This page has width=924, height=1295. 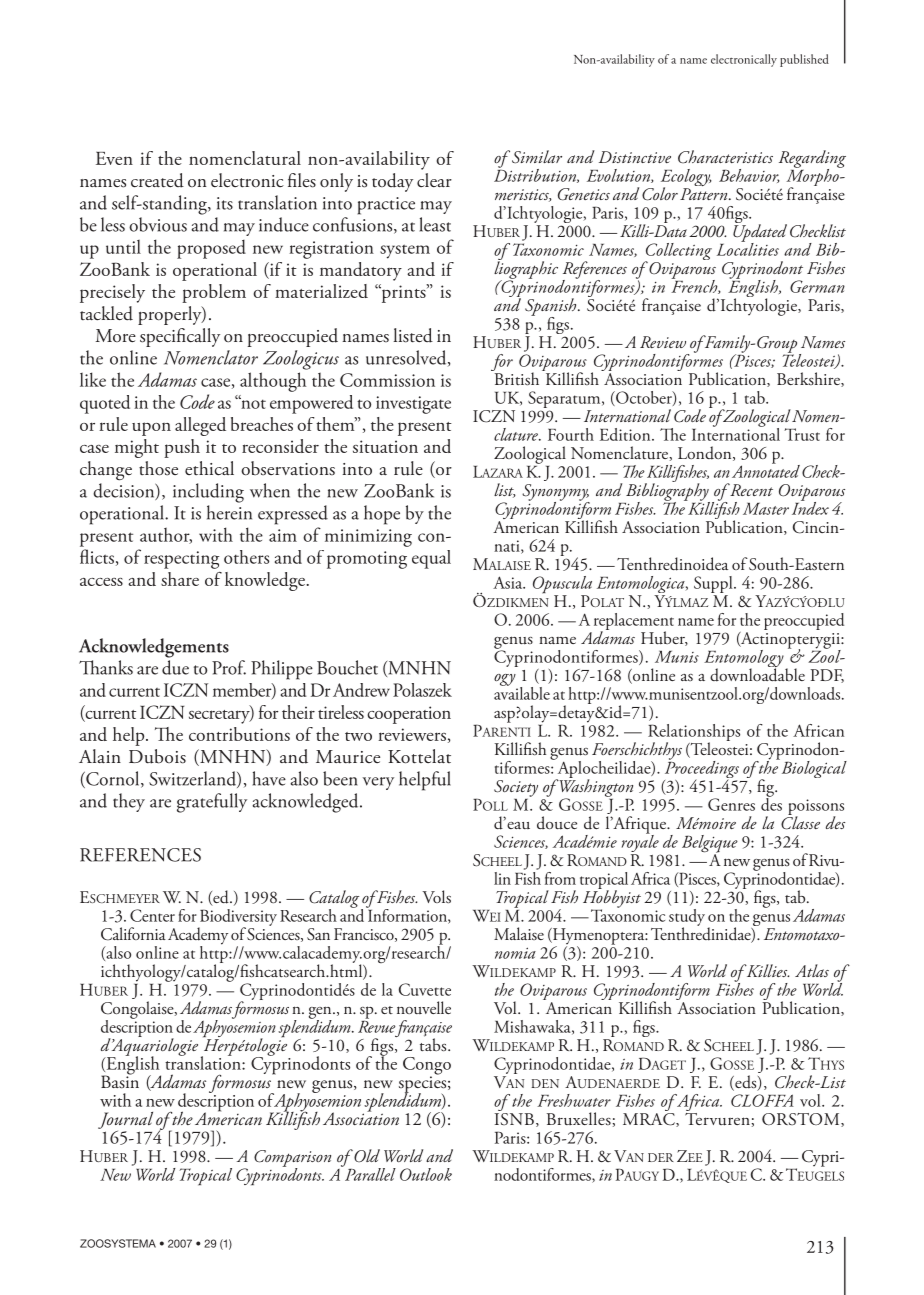 What do you see at coordinates (426, 1174) in the page?
I see `Outlook` at bounding box center [426, 1174].
